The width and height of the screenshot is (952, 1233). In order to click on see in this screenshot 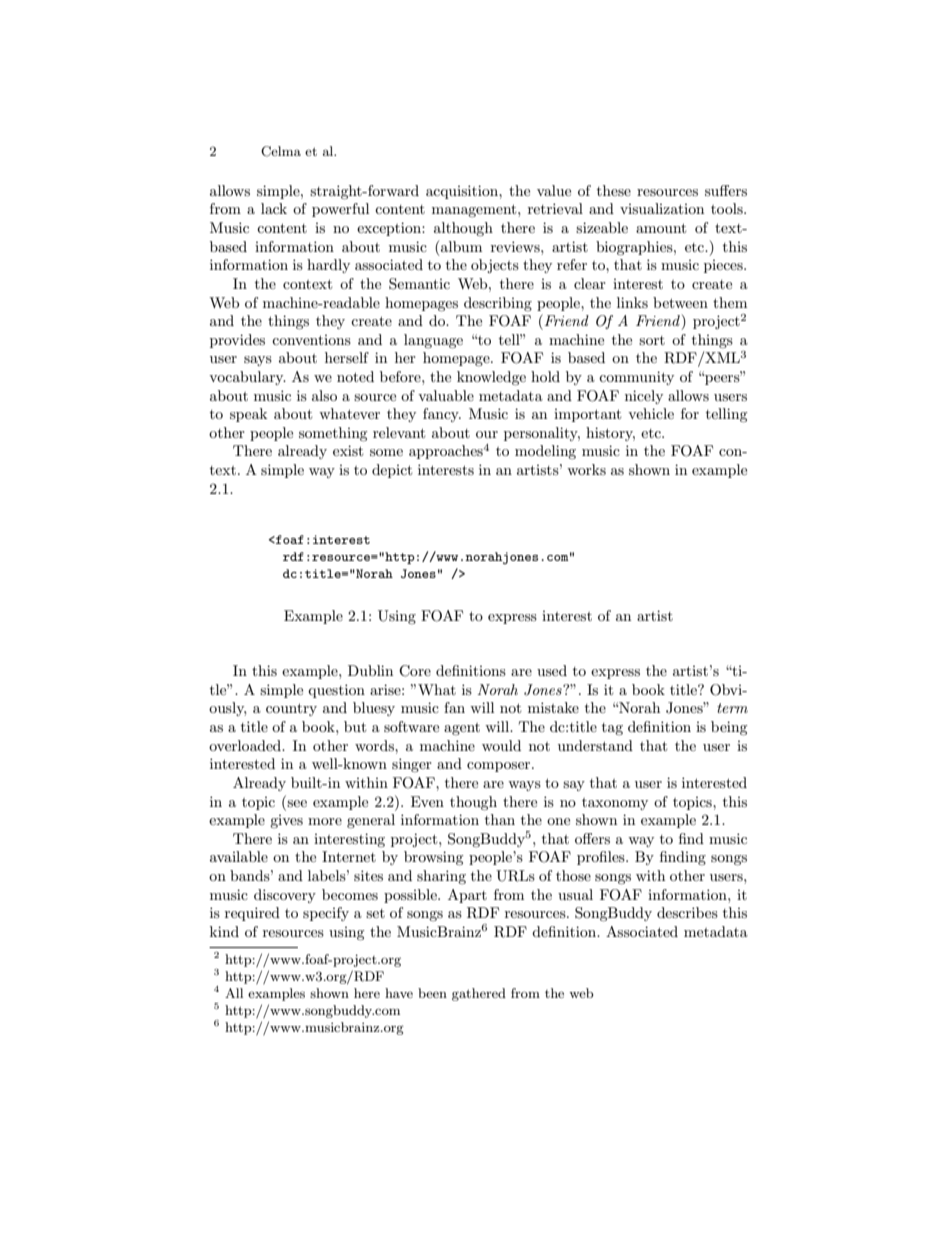, I will do `click(297, 803)`.
